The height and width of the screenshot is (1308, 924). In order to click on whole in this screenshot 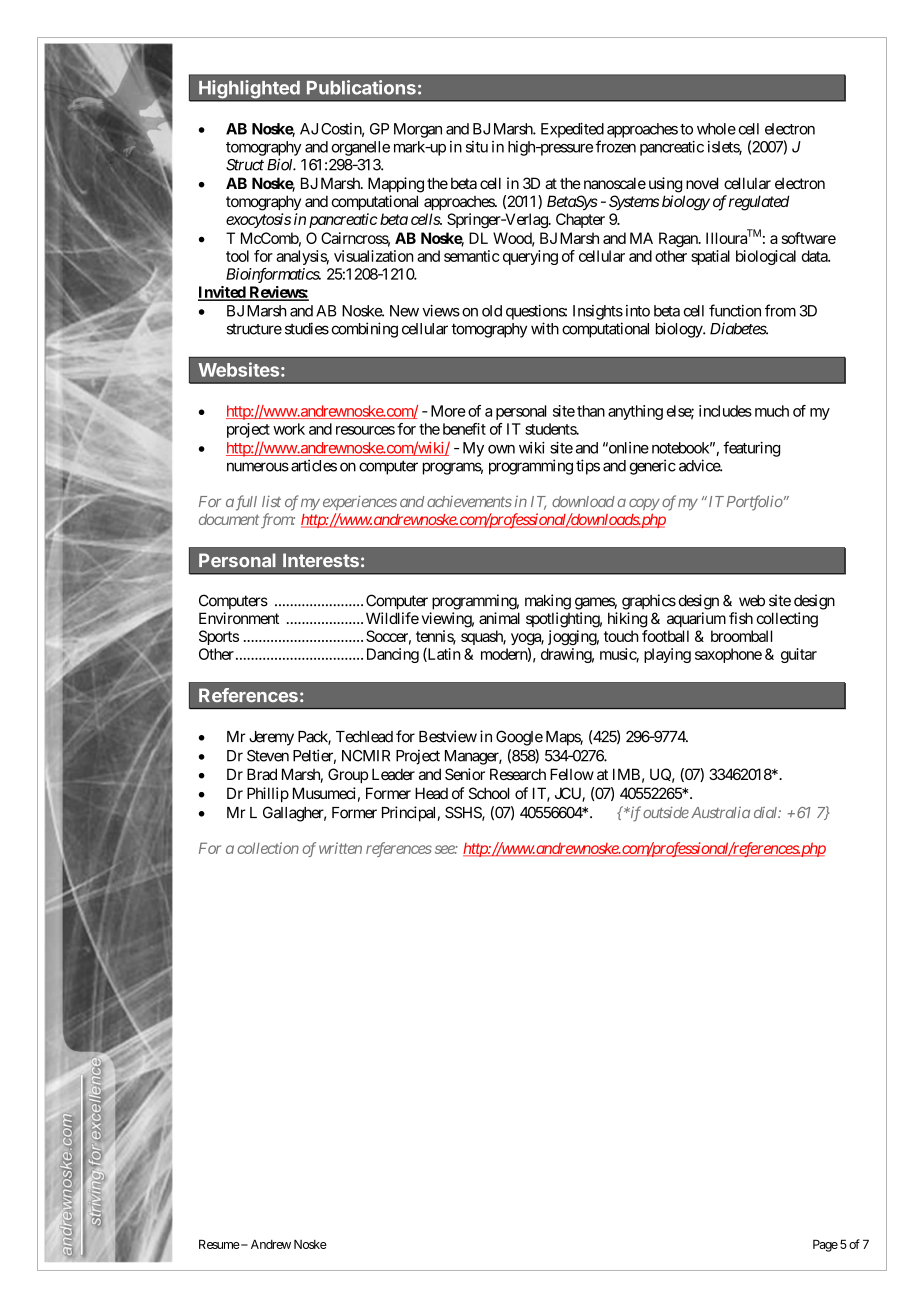, I will do `click(716, 129)`.
